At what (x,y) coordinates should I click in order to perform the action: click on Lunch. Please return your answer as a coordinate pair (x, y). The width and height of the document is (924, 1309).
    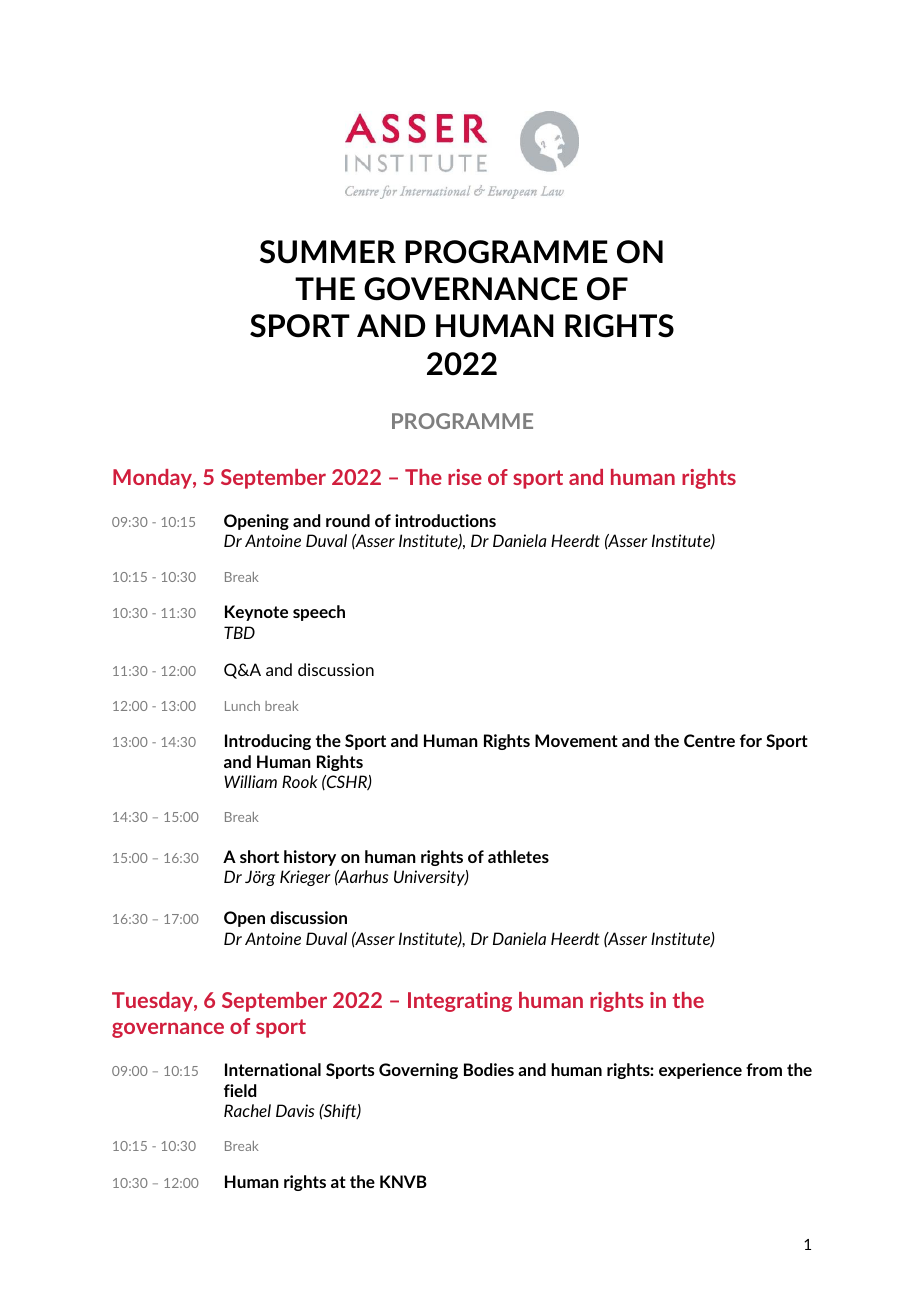
    Looking at the image, I should click on (242, 706).
